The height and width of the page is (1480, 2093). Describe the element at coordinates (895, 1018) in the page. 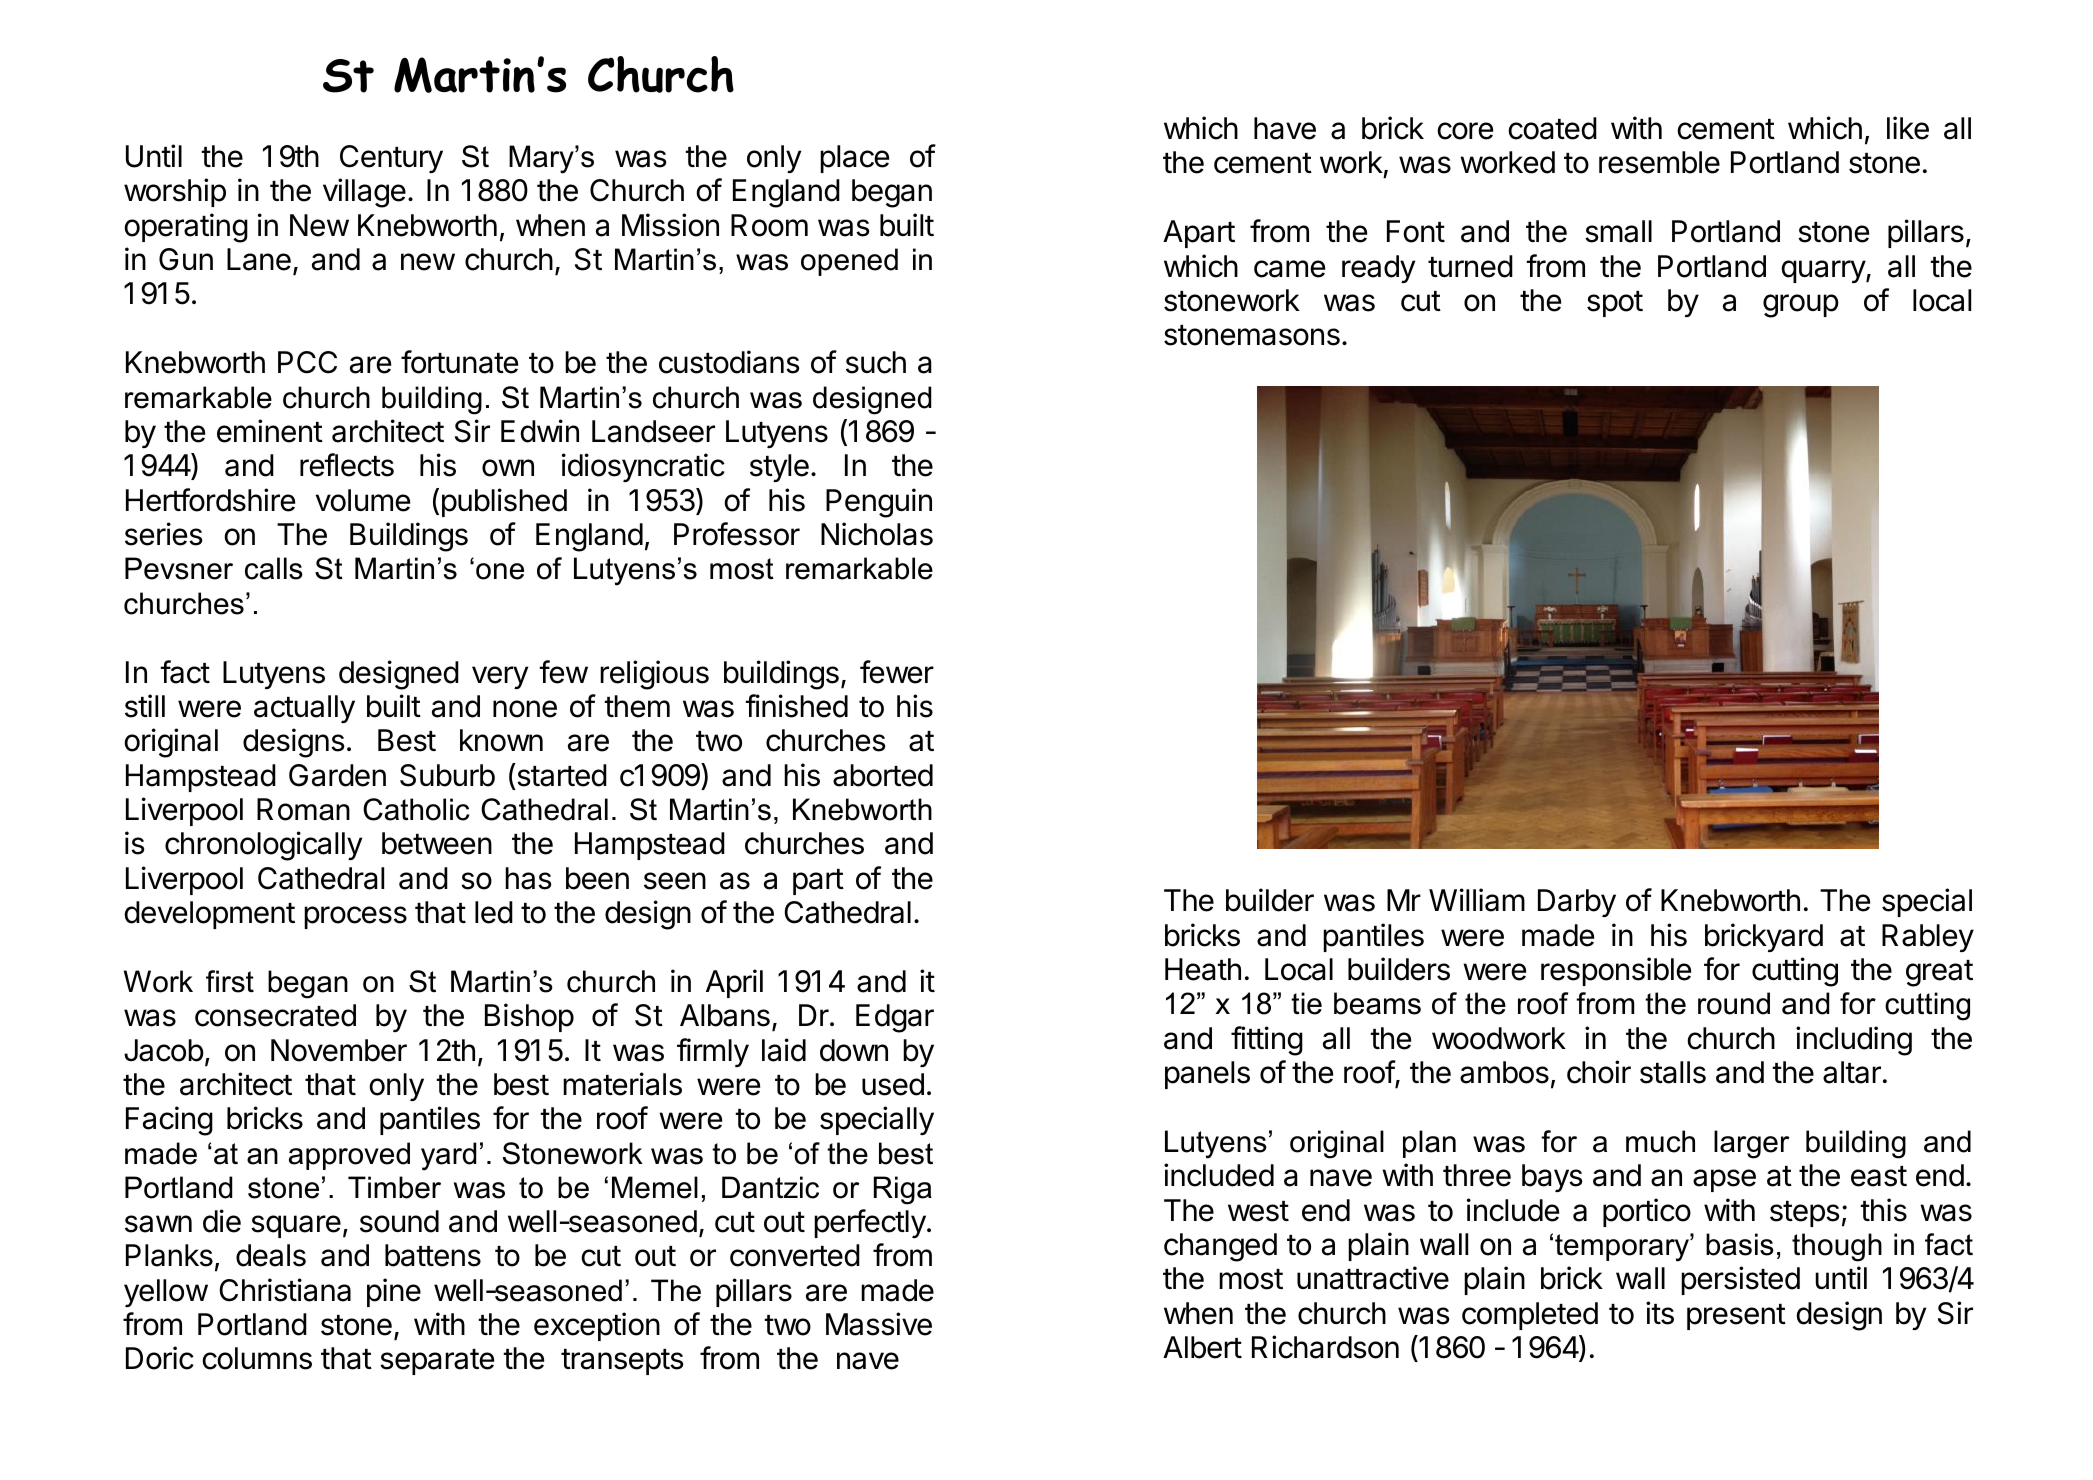

I see `Edgar` at that location.
